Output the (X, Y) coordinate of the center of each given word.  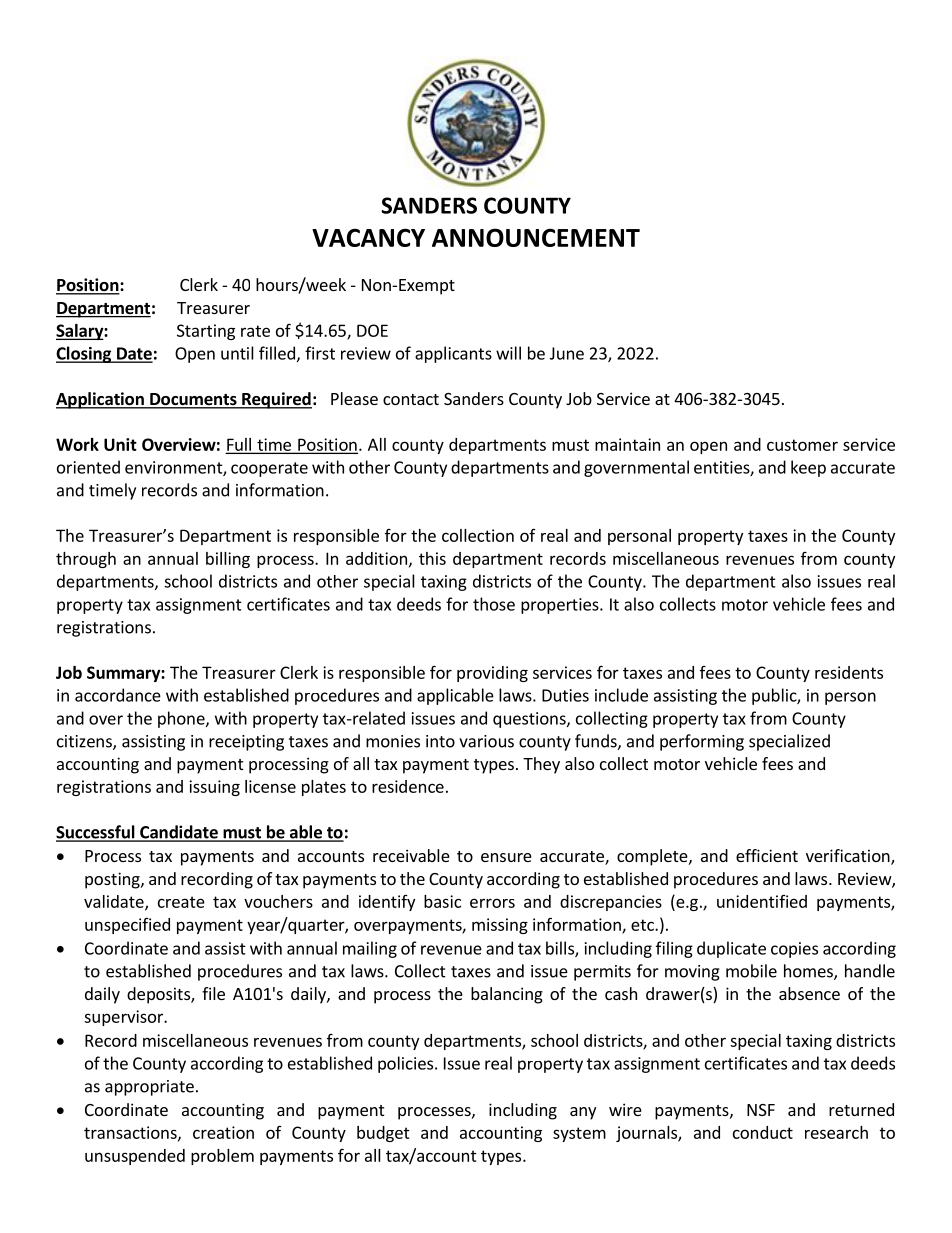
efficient (767, 855)
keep (808, 468)
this (432, 558)
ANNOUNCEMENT (536, 237)
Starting (206, 332)
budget (383, 1134)
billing (228, 560)
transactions (131, 1133)
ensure (506, 857)
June (567, 353)
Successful (96, 833)
